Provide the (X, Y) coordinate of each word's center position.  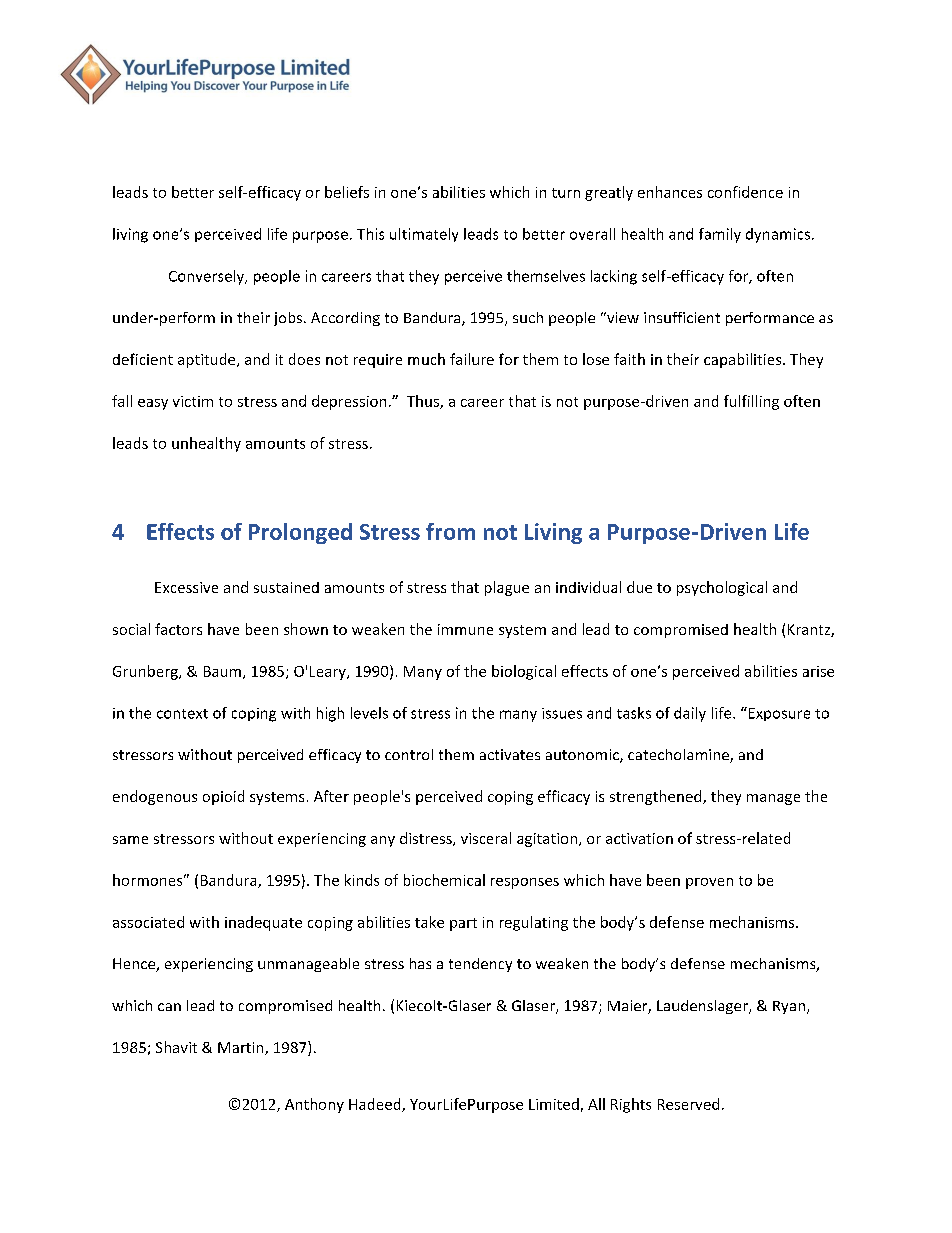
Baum (222, 671)
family (720, 235)
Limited (554, 1104)
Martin (242, 1048)
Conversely (207, 277)
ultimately (424, 235)
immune (465, 629)
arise (818, 671)
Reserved (688, 1104)
